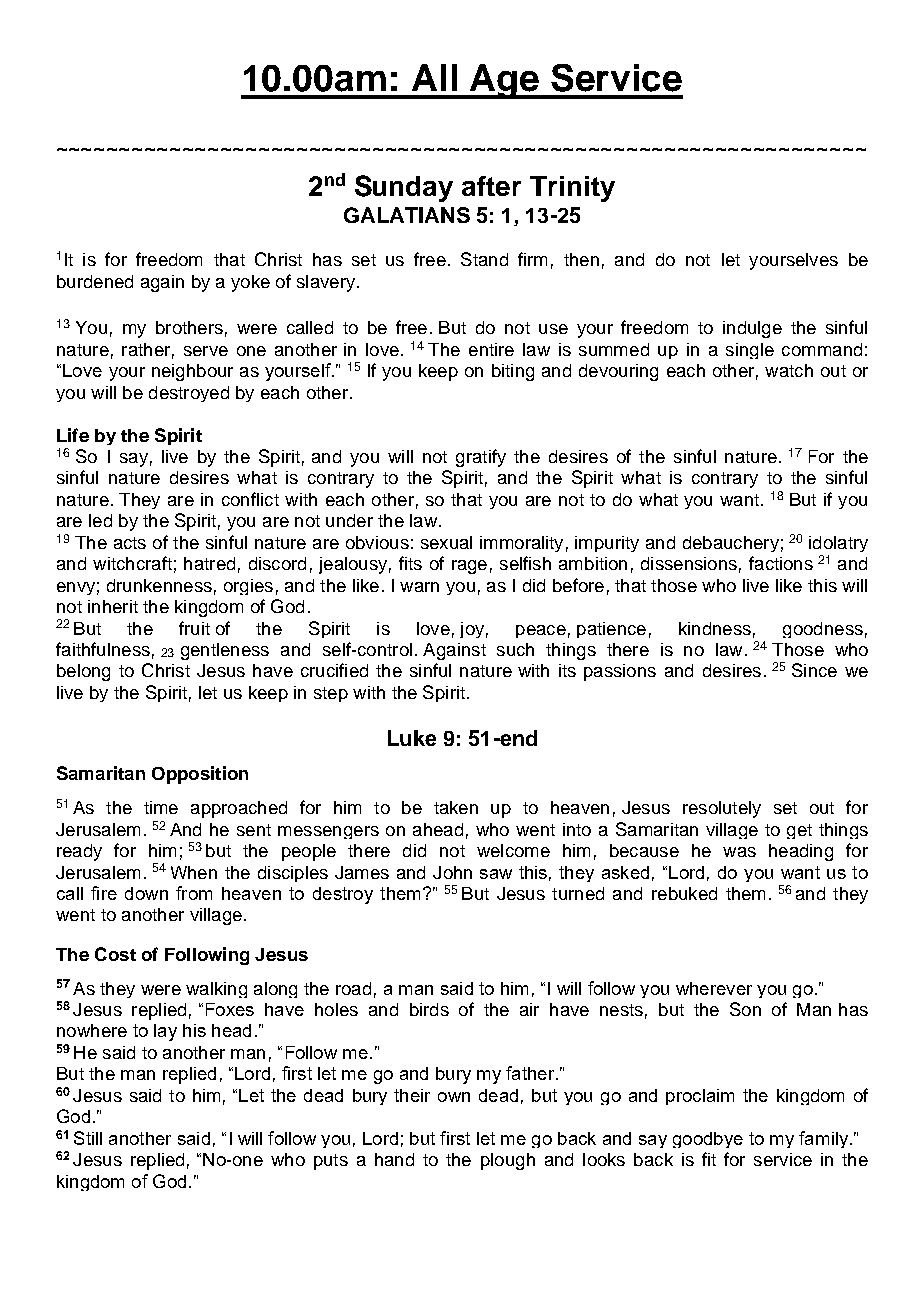 The width and height of the image is (924, 1308). What do you see at coordinates (88, 1138) in the image?
I see `Still` at bounding box center [88, 1138].
